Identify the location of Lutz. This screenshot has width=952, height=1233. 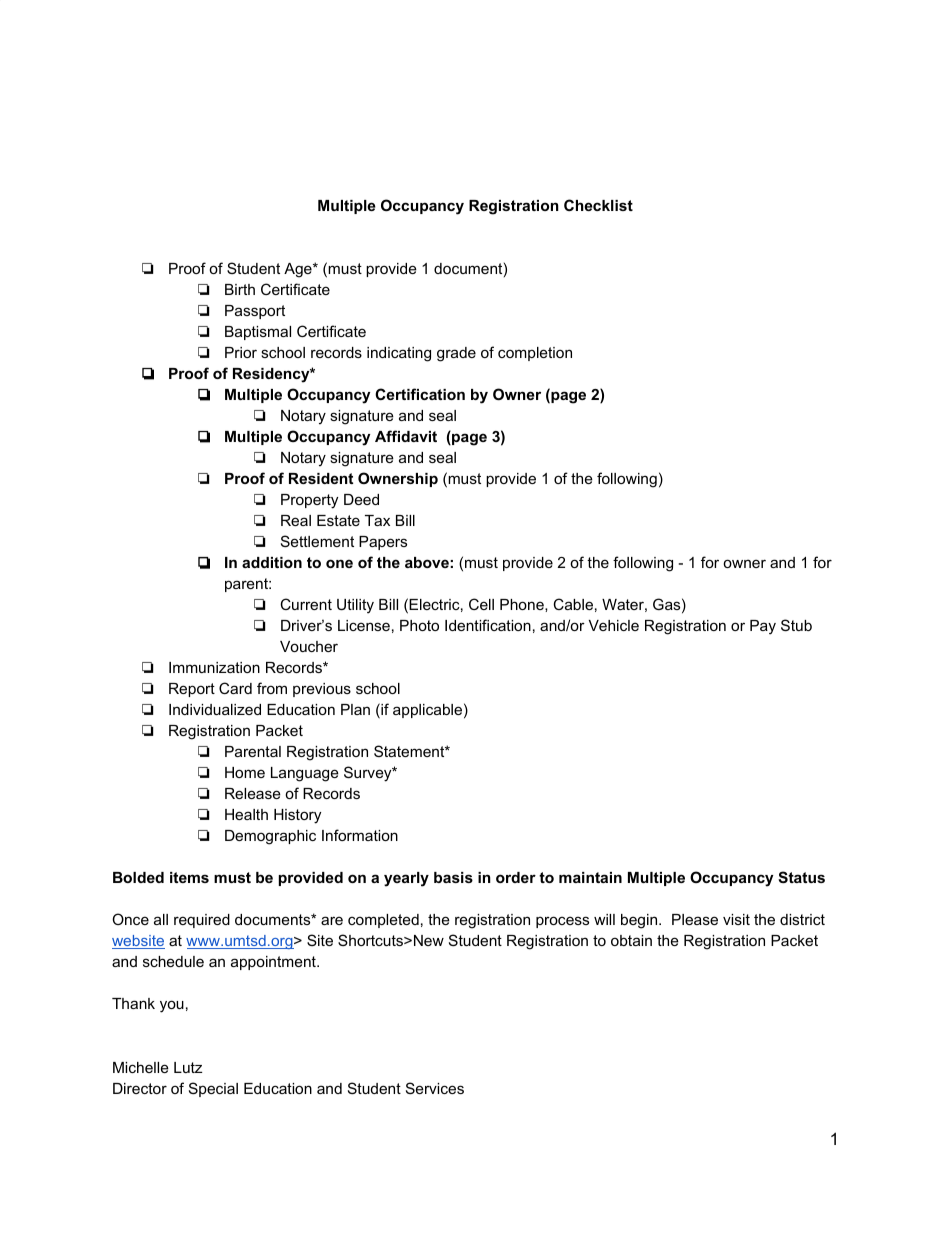
(188, 1067).
